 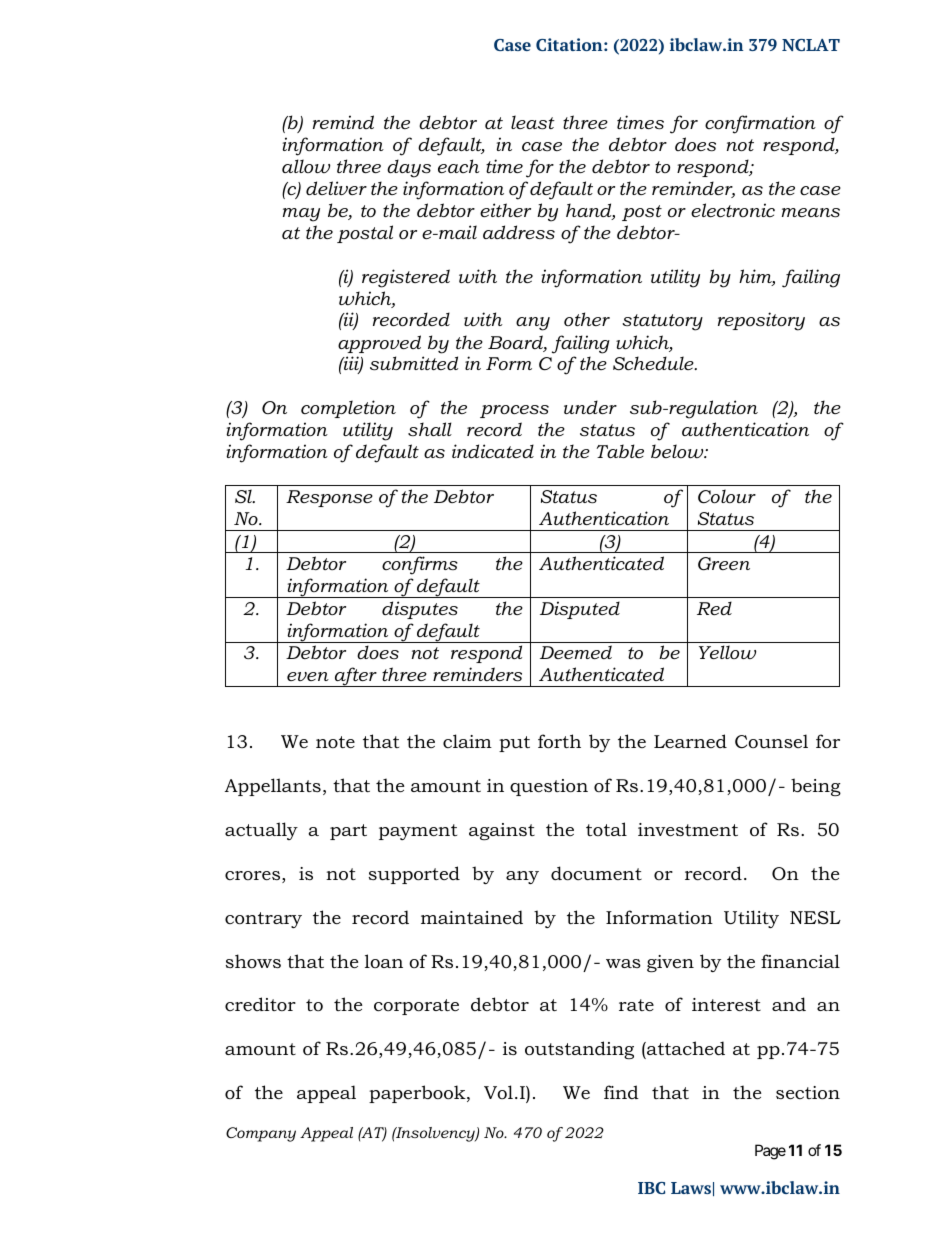 What do you see at coordinates (576, 652) in the image?
I see `Deemed` at bounding box center [576, 652].
